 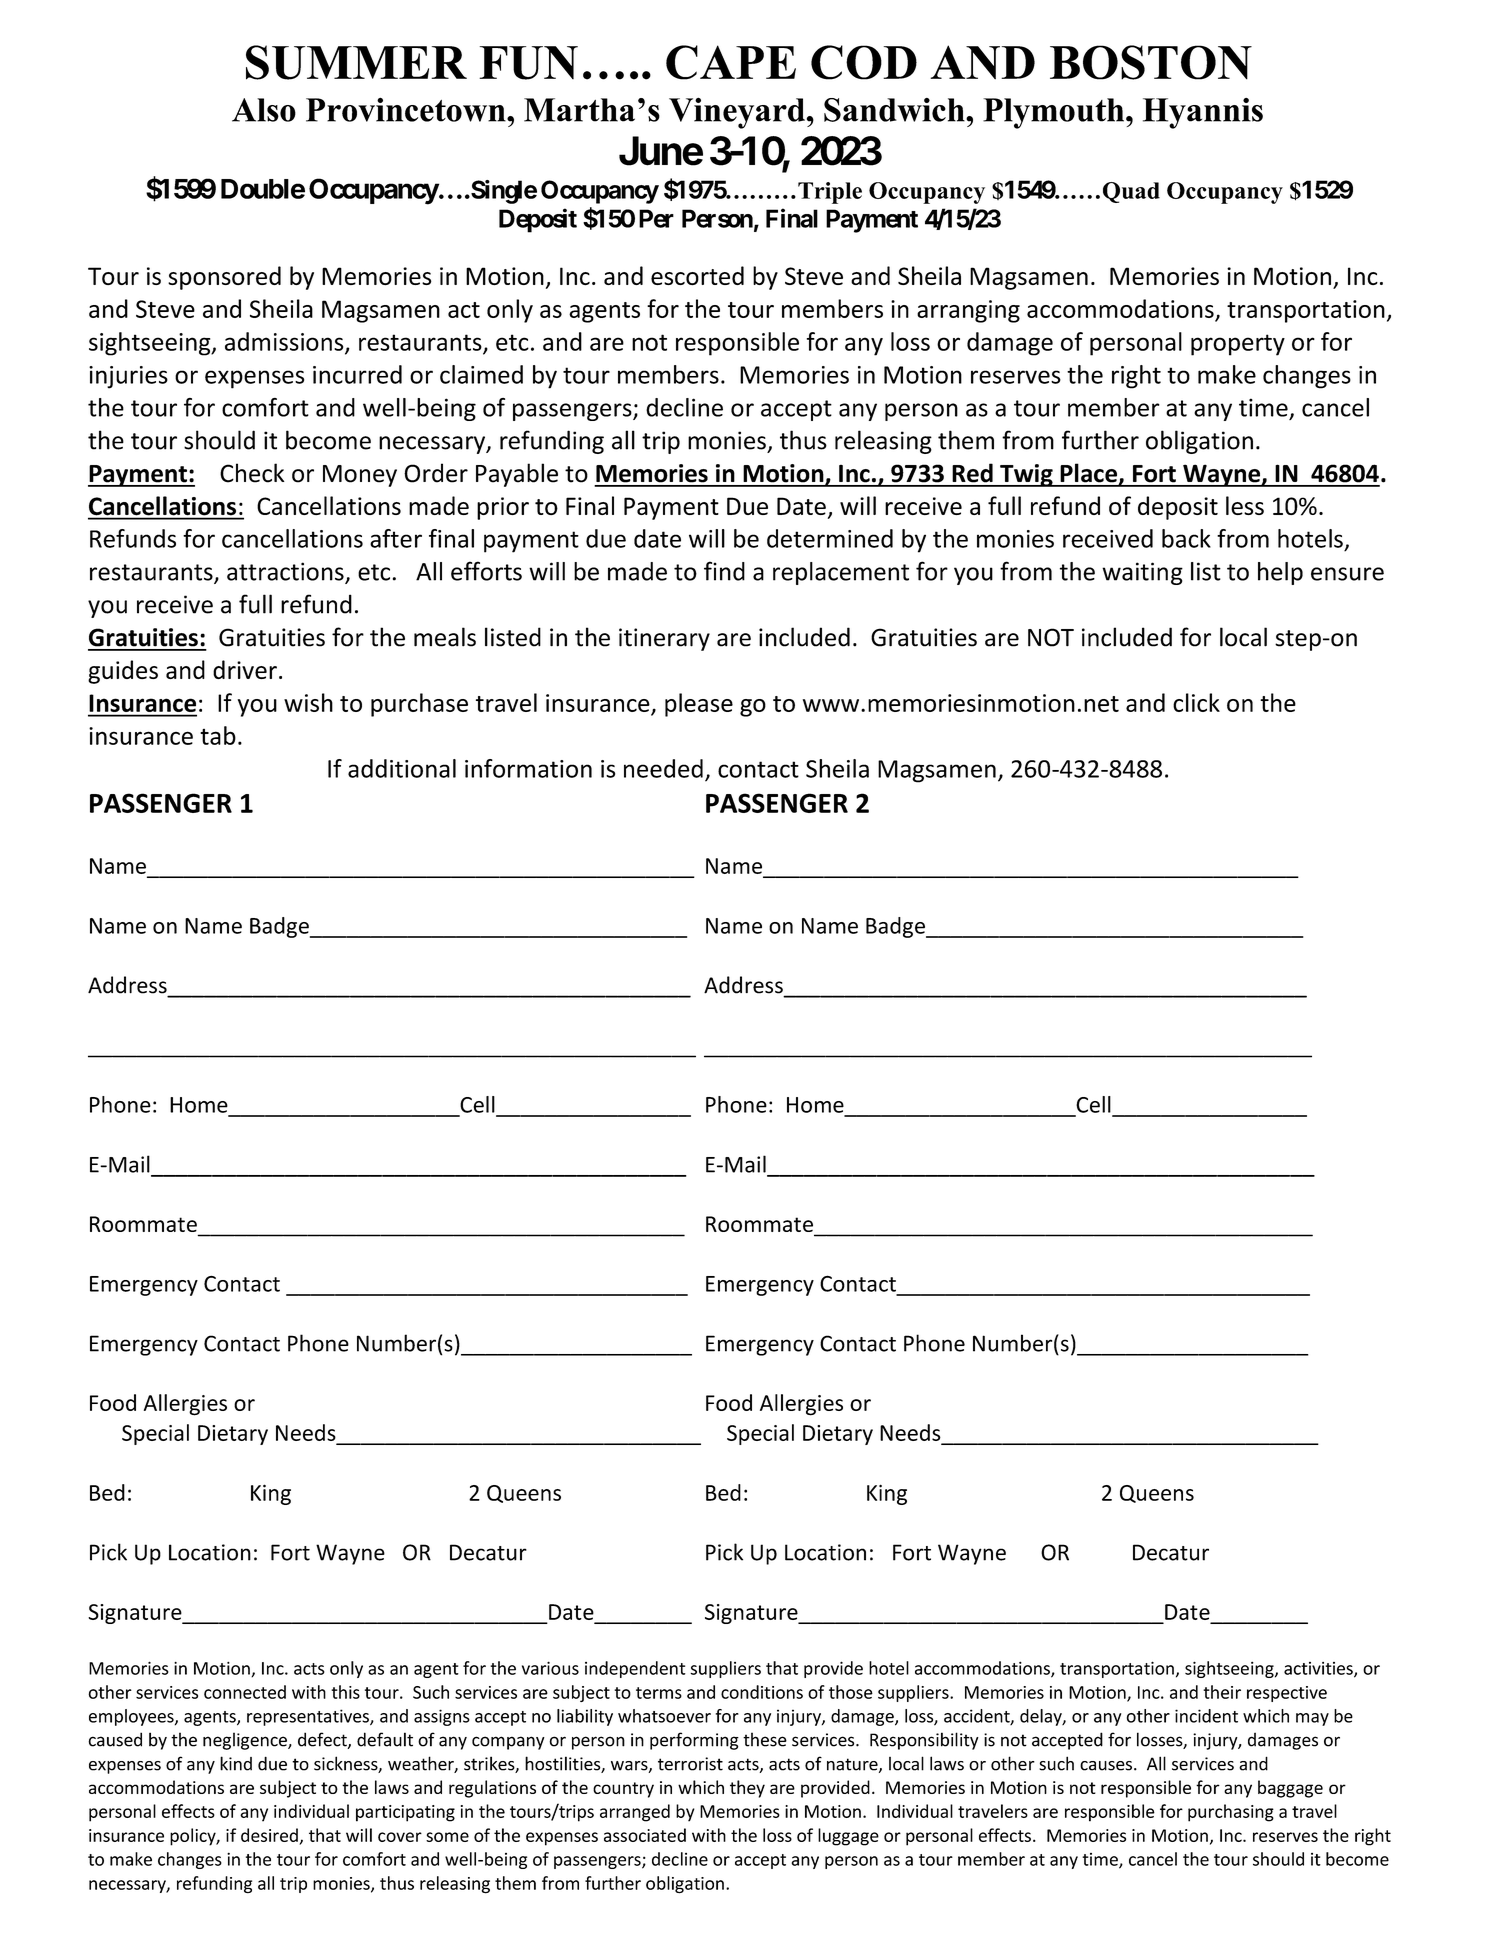 I want to click on connected, so click(x=245, y=1692).
